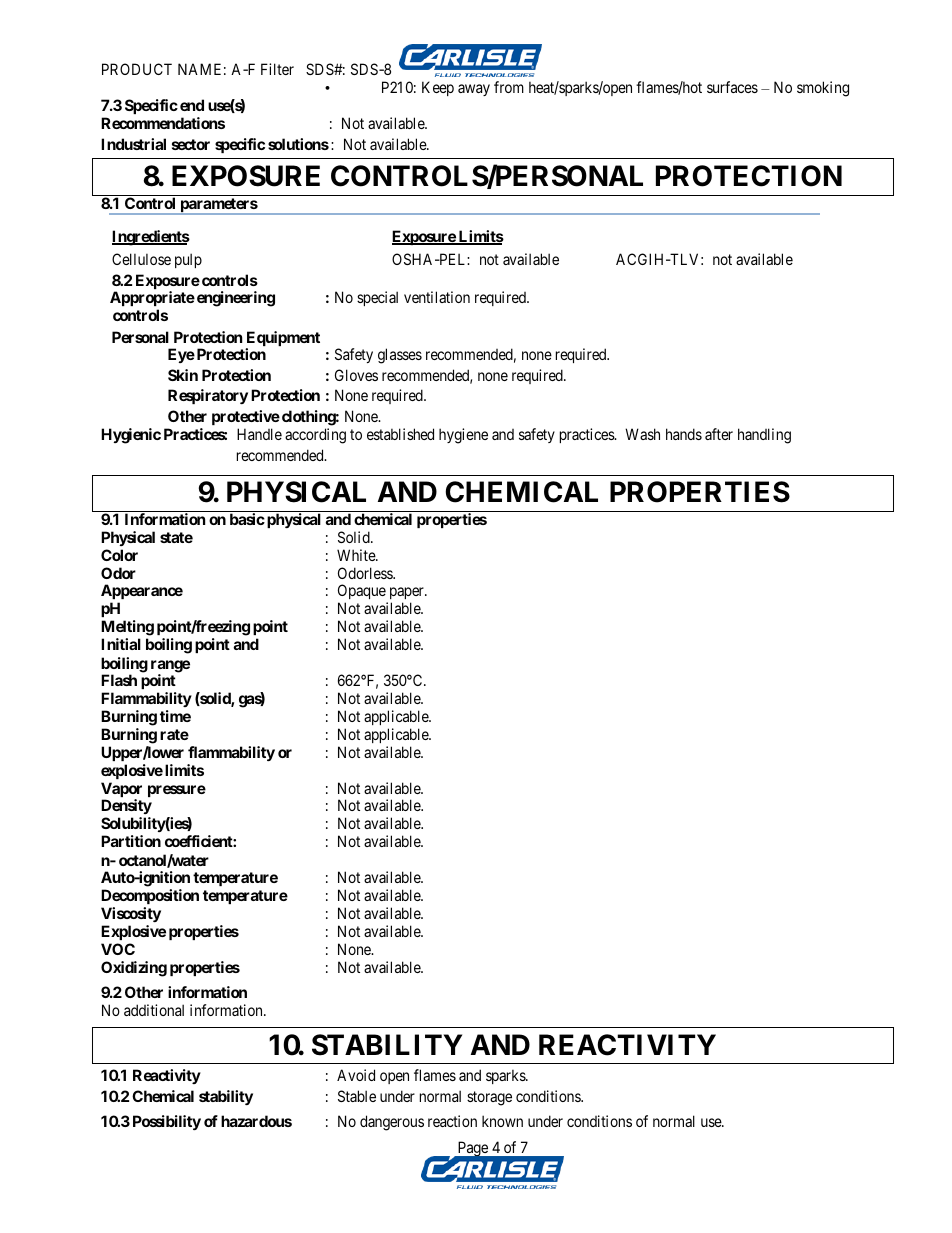 This page has height=1233, width=952. I want to click on surfaces, so click(732, 87).
